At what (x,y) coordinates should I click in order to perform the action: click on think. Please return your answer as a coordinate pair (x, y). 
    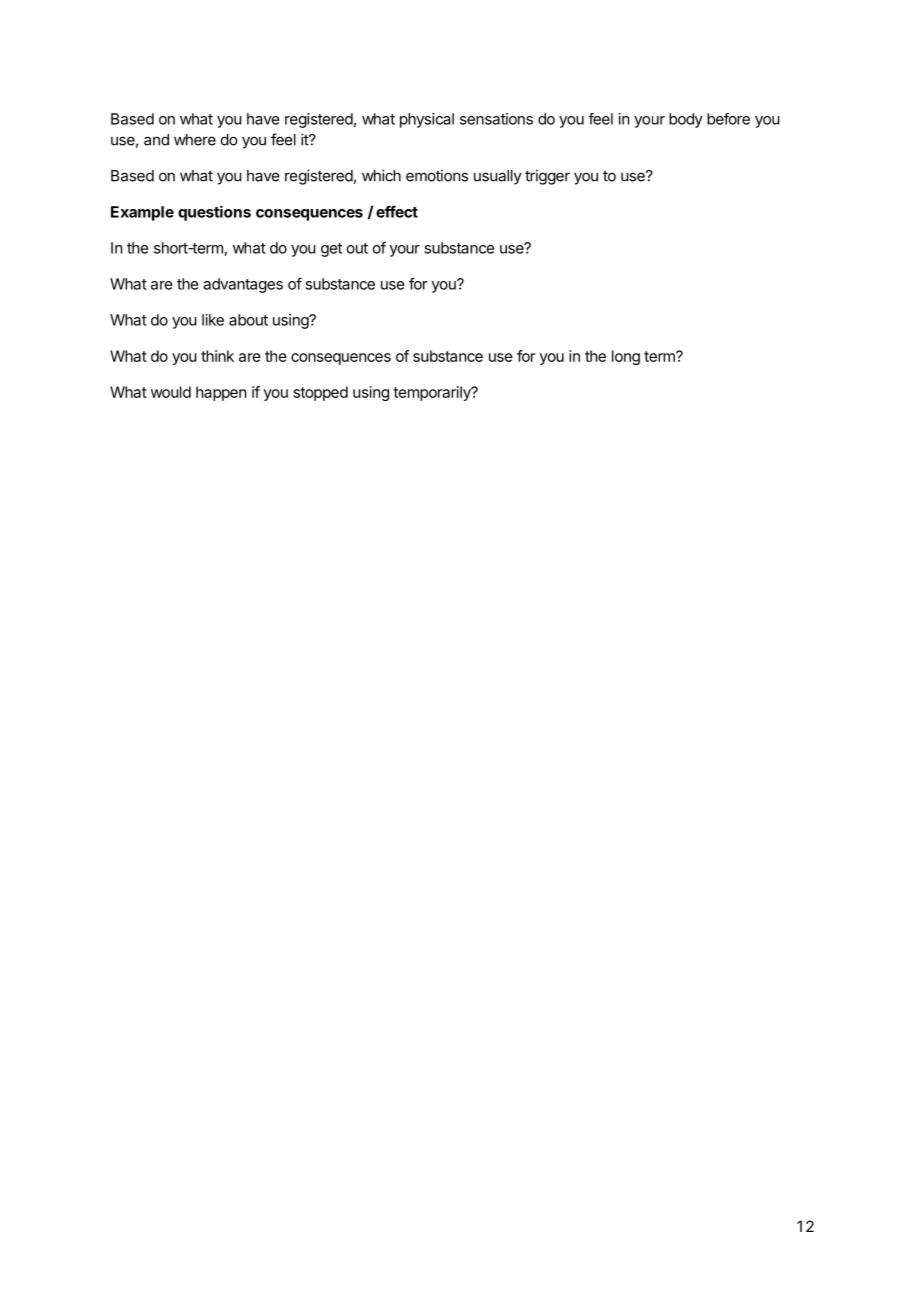
    Looking at the image, I should click on (217, 356).
